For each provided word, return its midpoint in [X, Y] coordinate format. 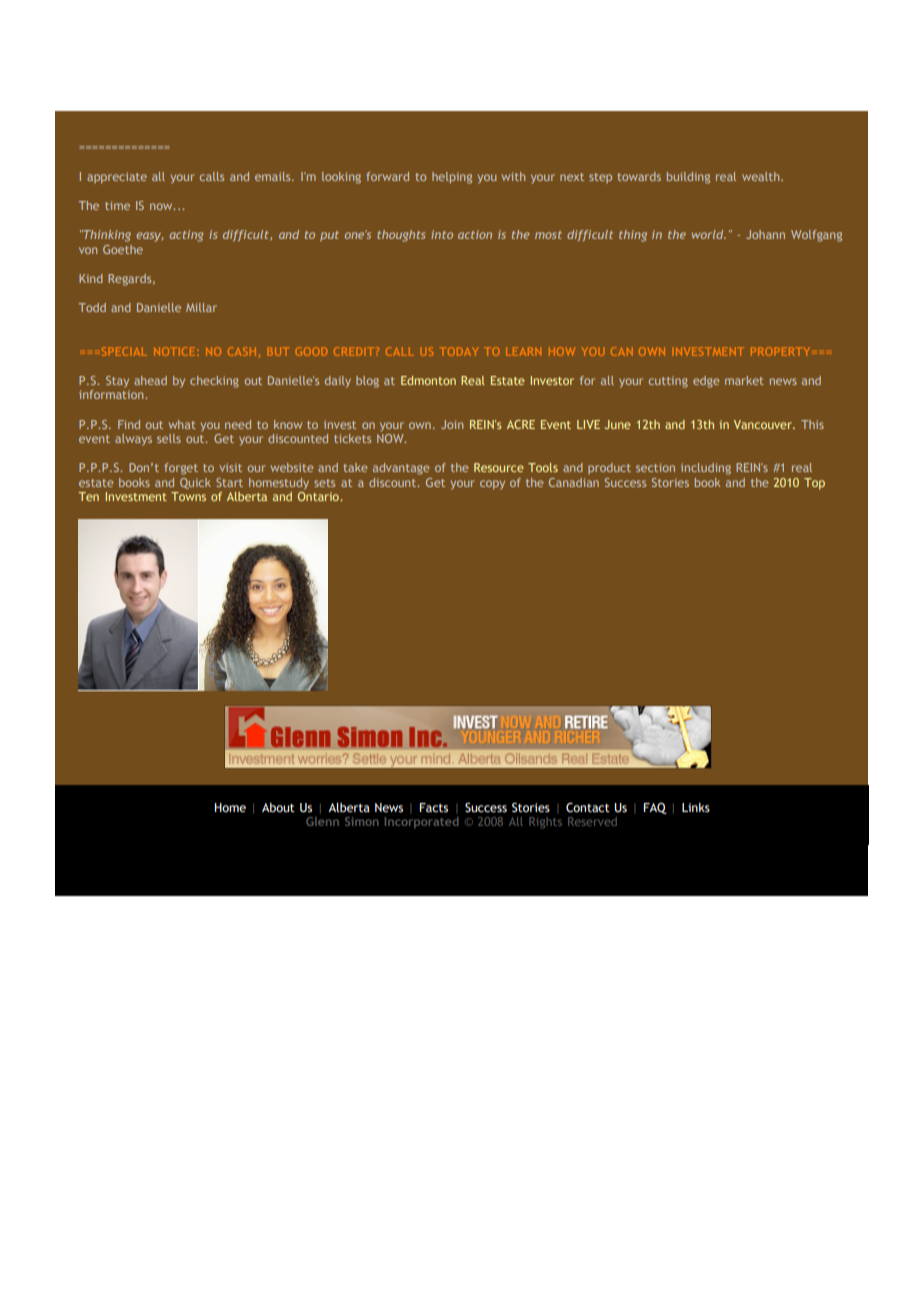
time [117, 205]
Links [696, 807]
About [278, 807]
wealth [762, 176]
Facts [433, 807]
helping [452, 178]
